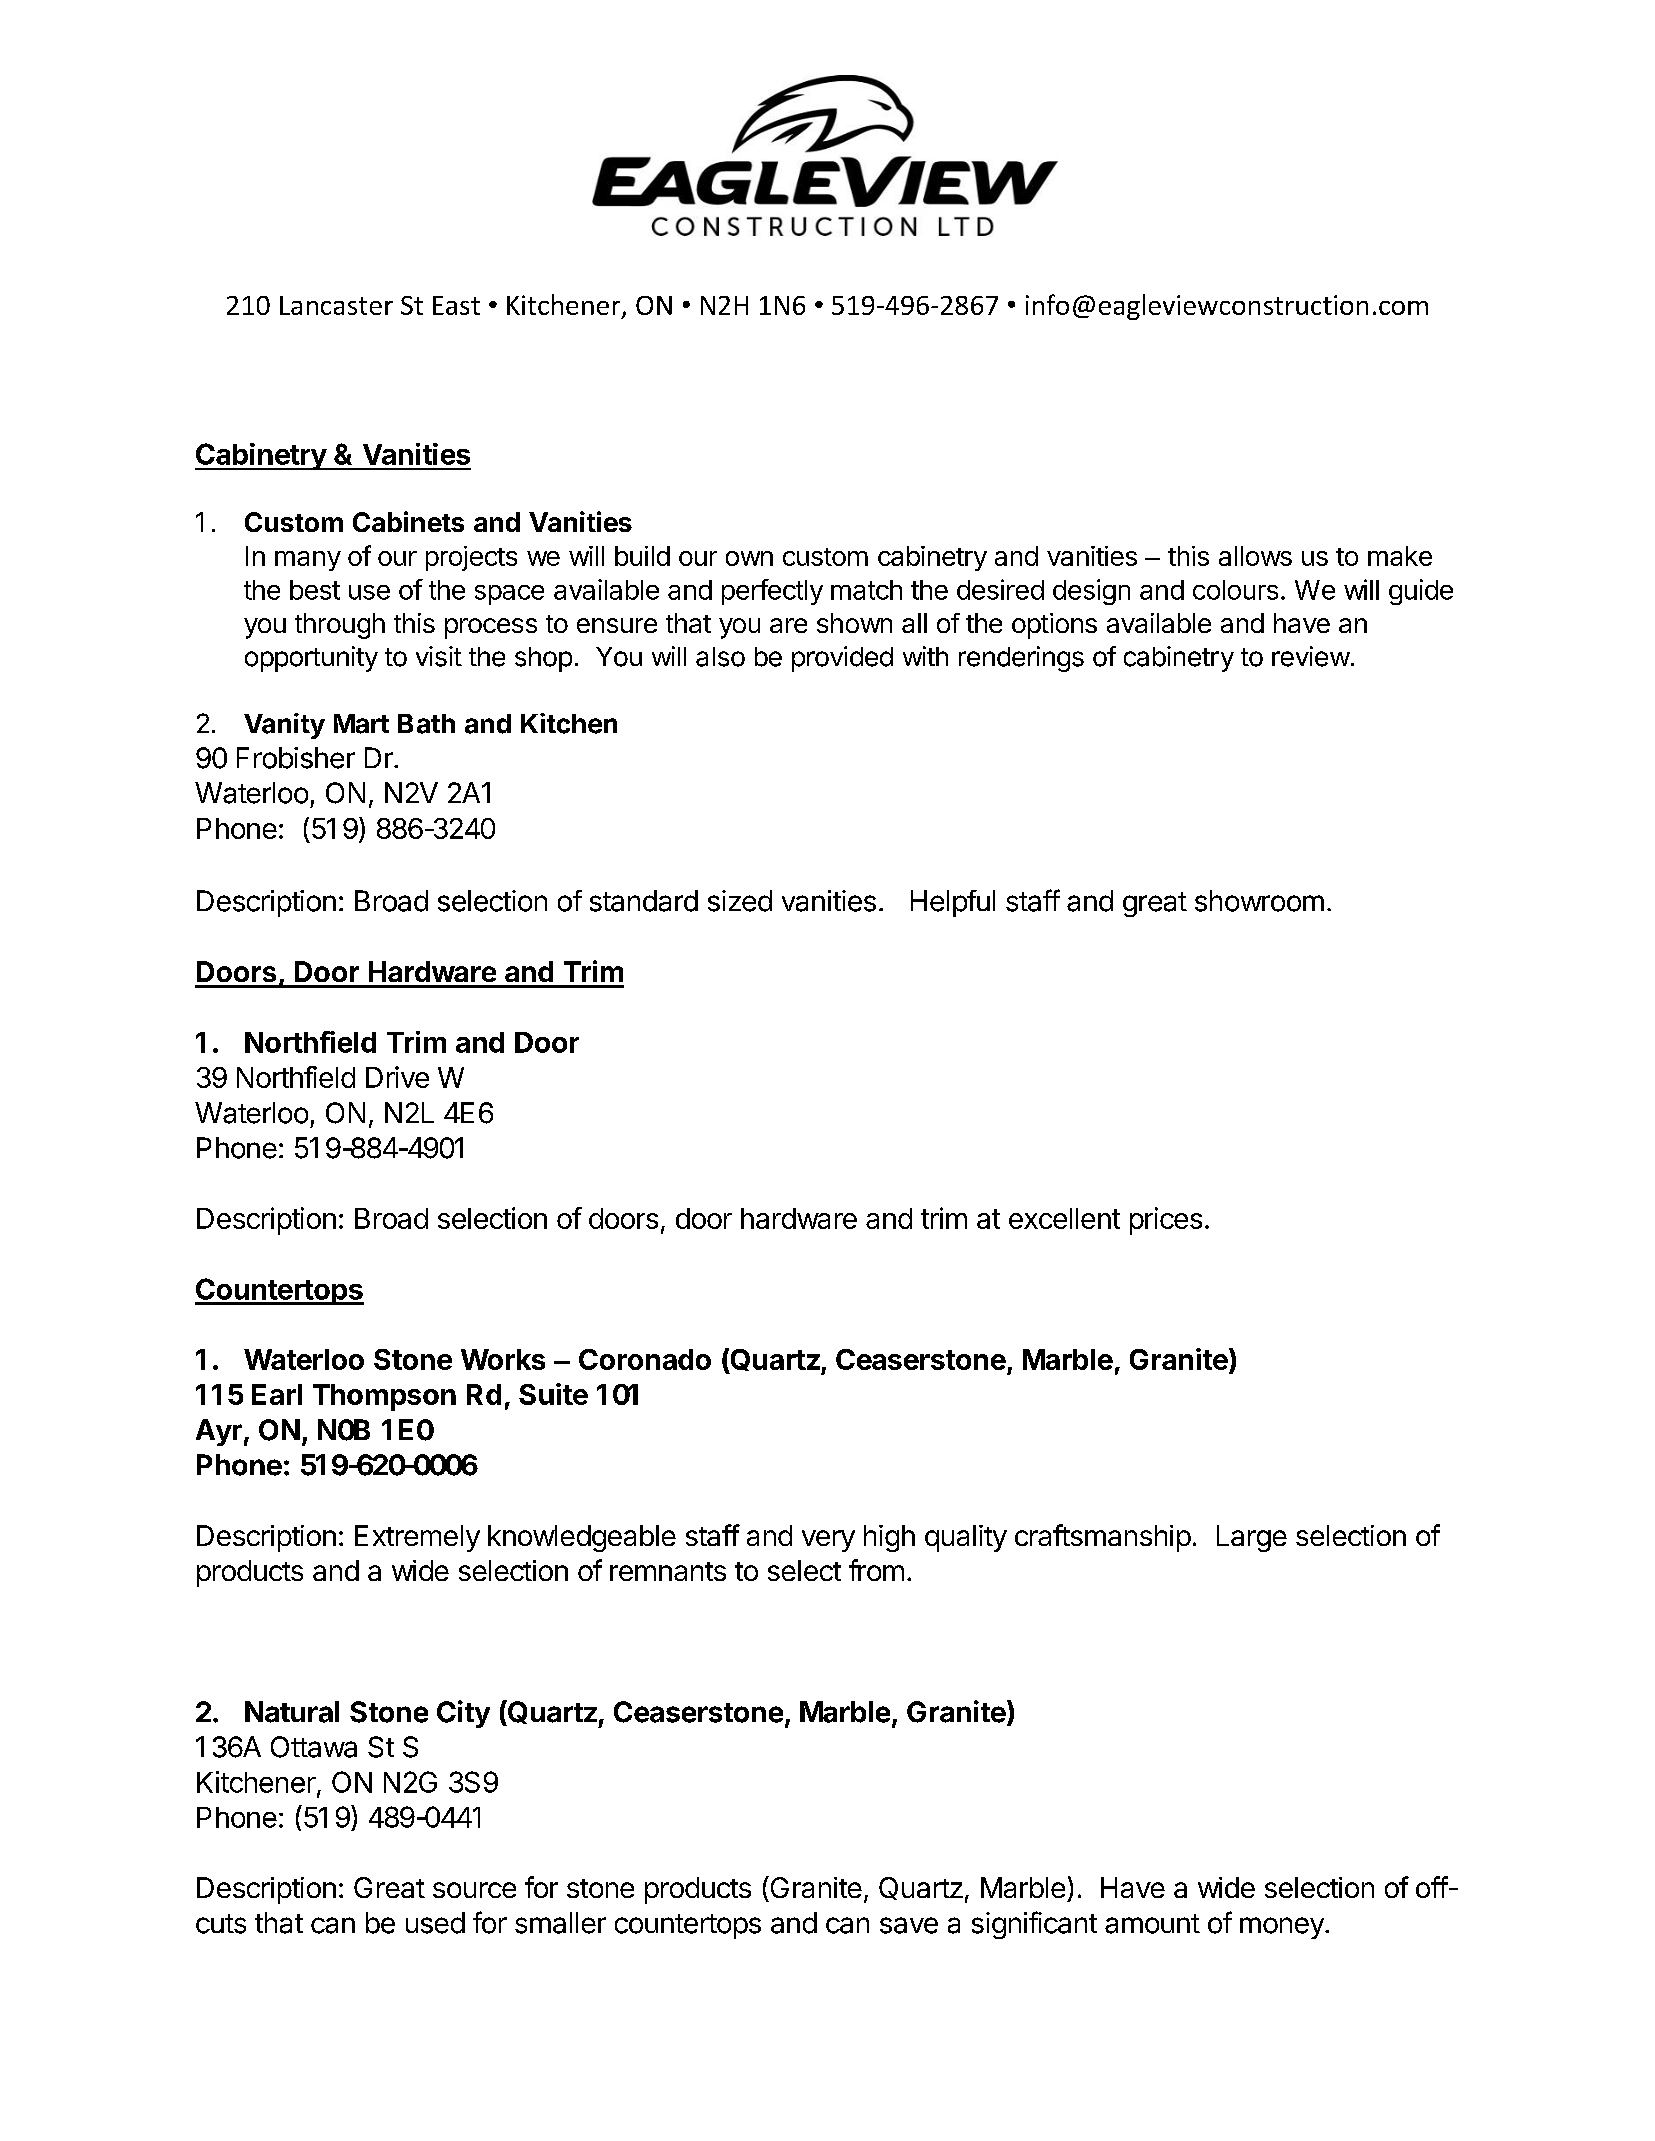 The height and width of the image is (2141, 1655). What do you see at coordinates (417, 1538) in the image?
I see `Extremely` at bounding box center [417, 1538].
